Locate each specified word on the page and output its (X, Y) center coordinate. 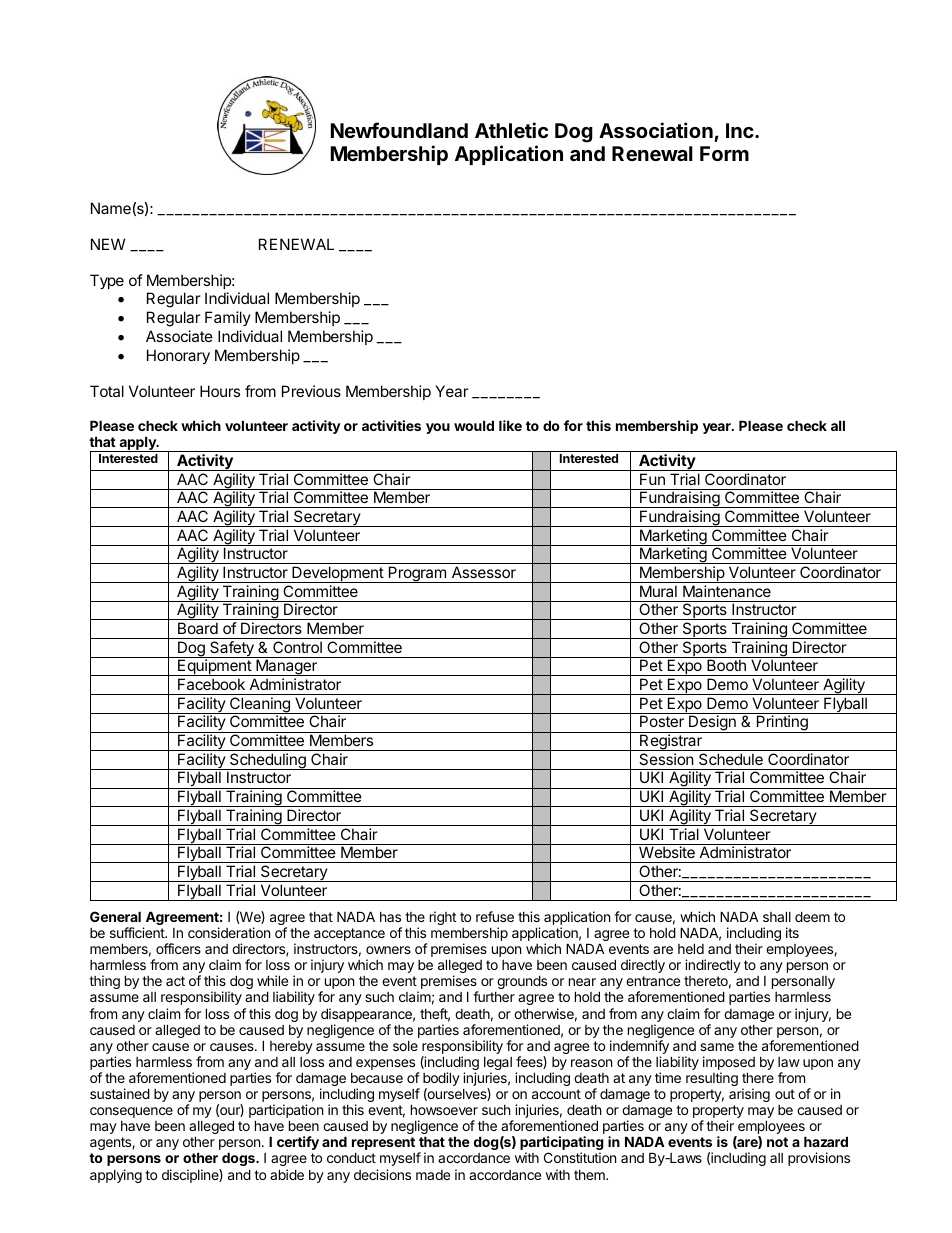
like (510, 425)
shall (777, 916)
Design (712, 724)
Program (417, 574)
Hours (220, 391)
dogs (239, 1159)
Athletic (511, 130)
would (474, 425)
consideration (229, 932)
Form (724, 153)
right (443, 918)
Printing (782, 724)
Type (107, 281)
